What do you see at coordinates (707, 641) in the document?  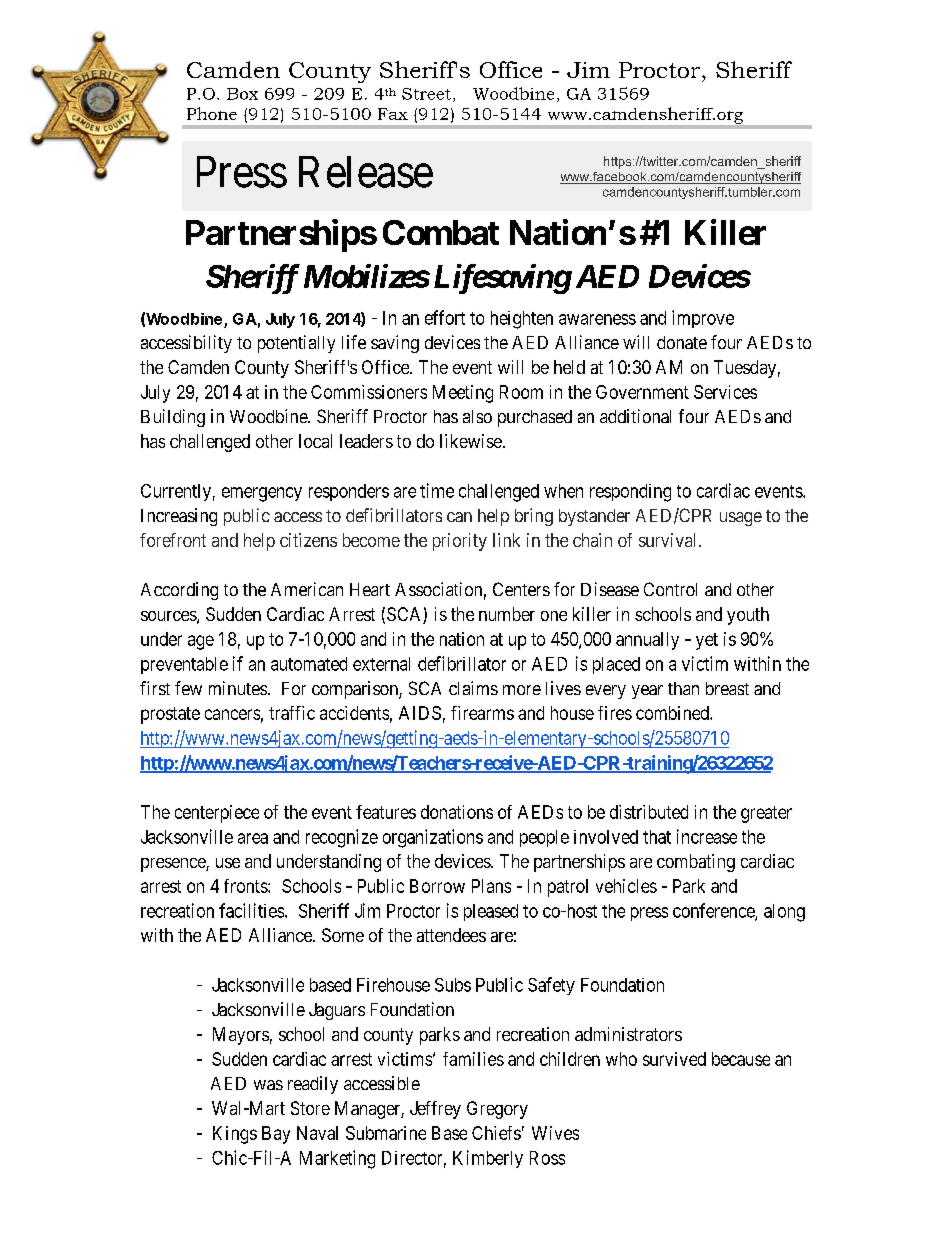 I see `yet` at bounding box center [707, 641].
